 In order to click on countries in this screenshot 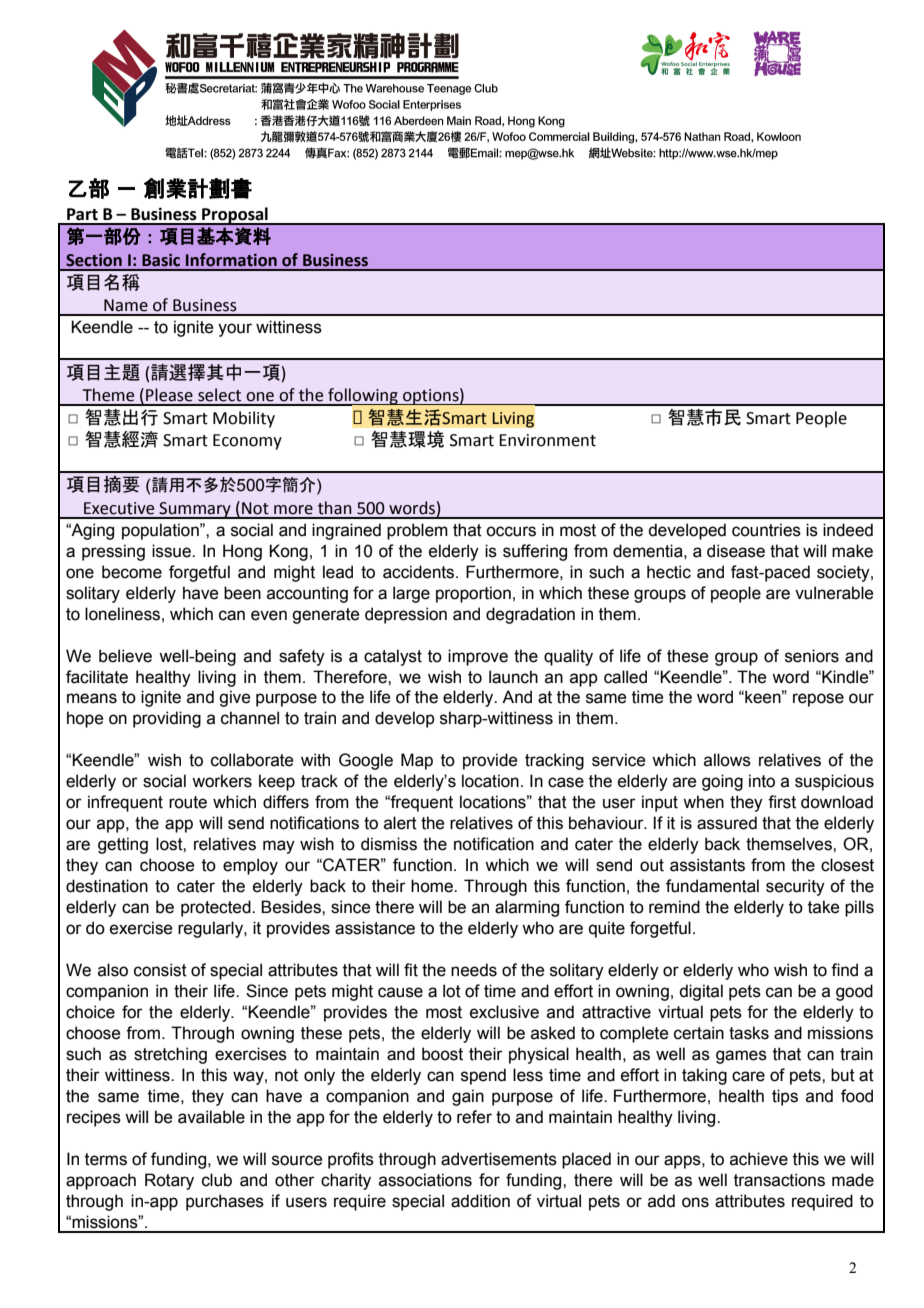, I will do `click(766, 530)`.
